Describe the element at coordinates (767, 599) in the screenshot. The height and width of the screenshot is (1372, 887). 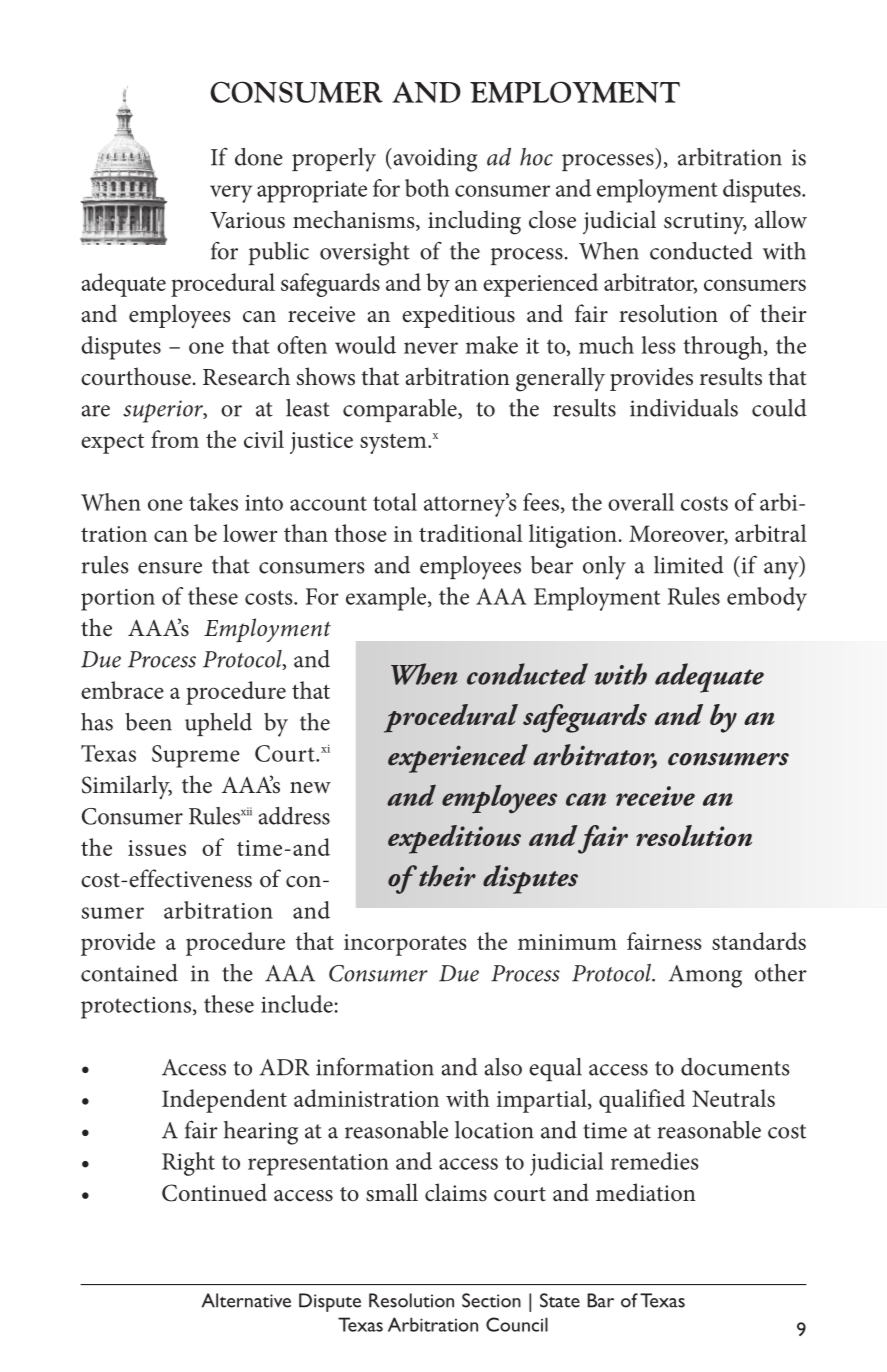
I see `embody` at that location.
